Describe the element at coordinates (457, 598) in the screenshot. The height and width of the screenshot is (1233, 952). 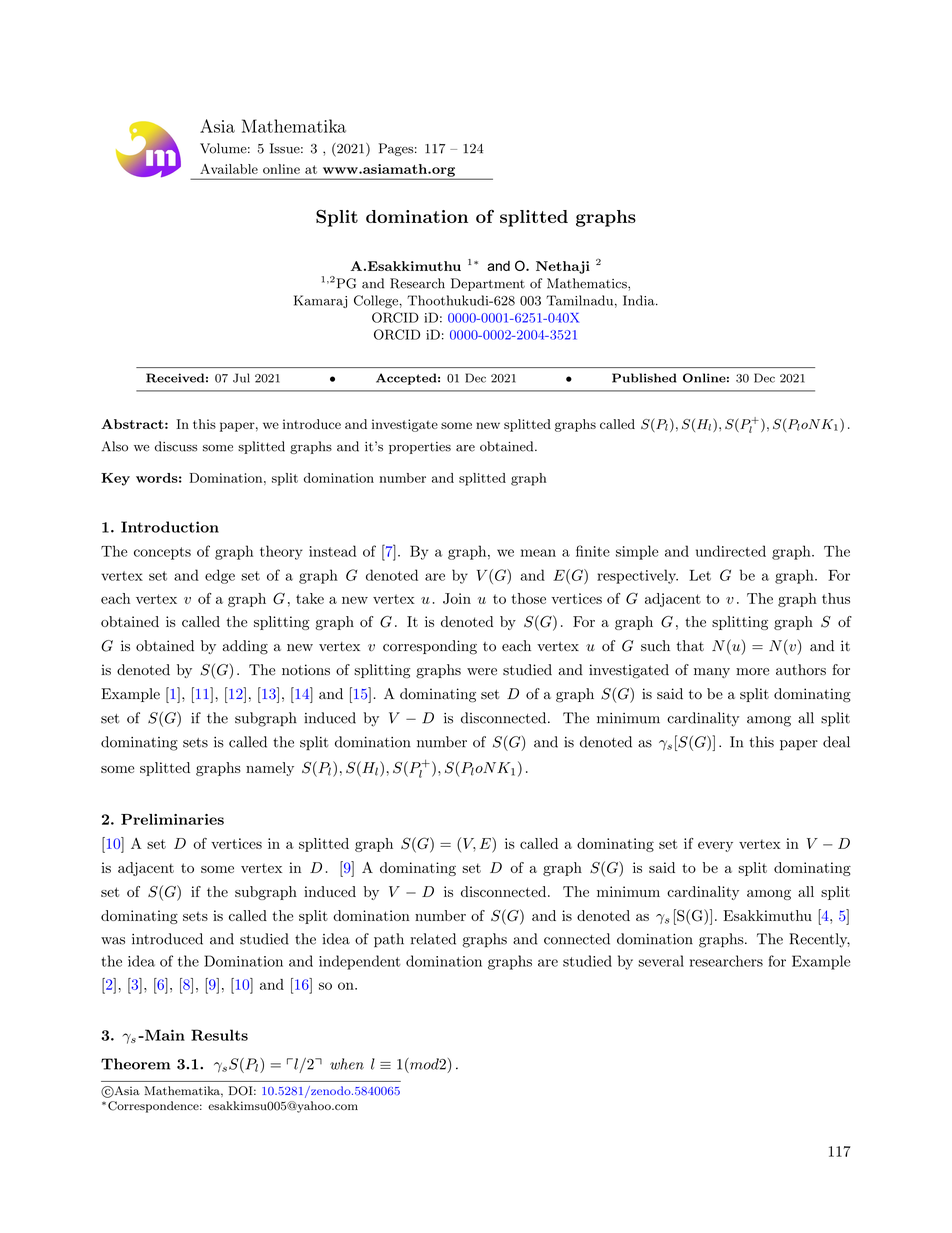
I see `Join` at that location.
